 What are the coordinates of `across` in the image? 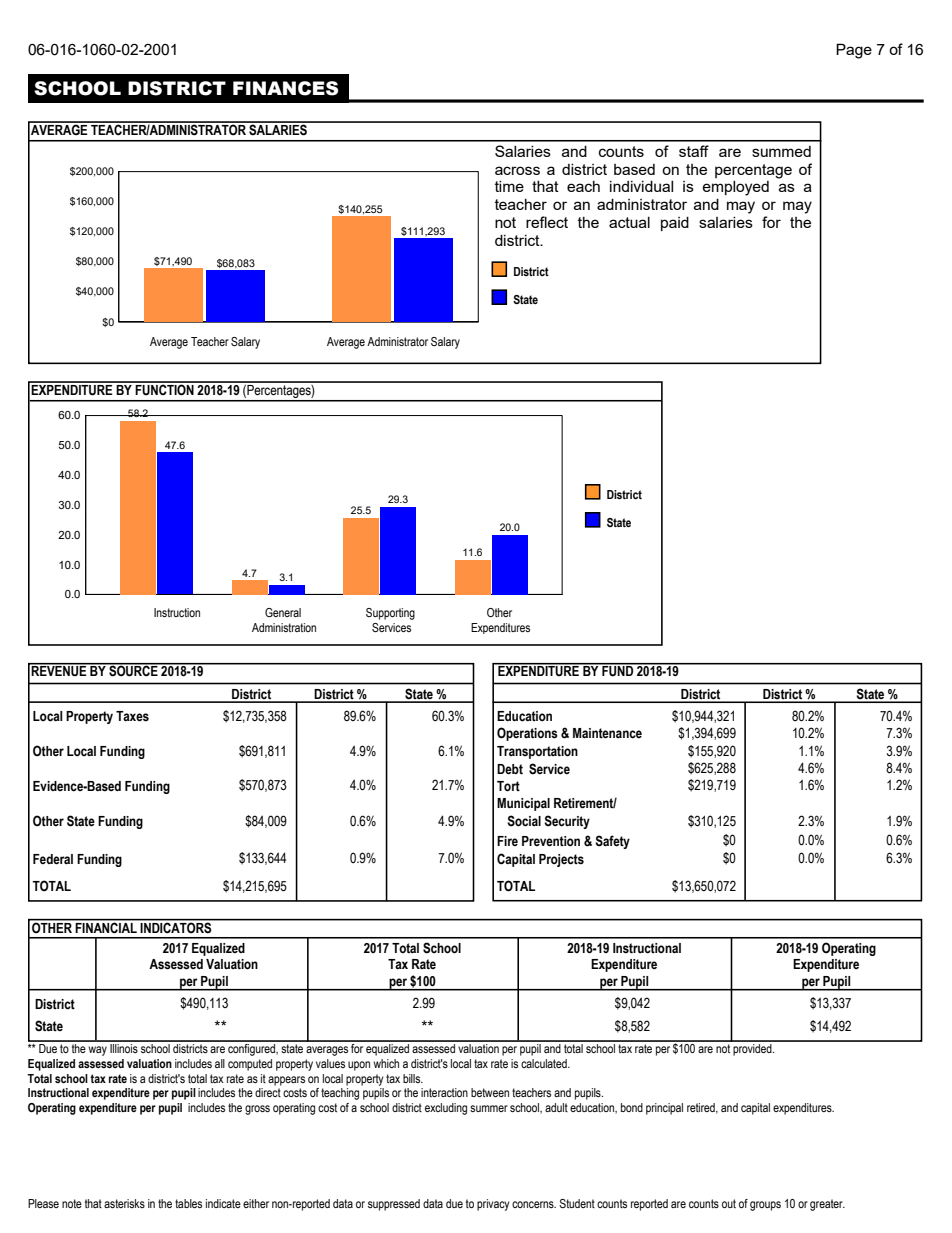 It's located at (517, 170).
